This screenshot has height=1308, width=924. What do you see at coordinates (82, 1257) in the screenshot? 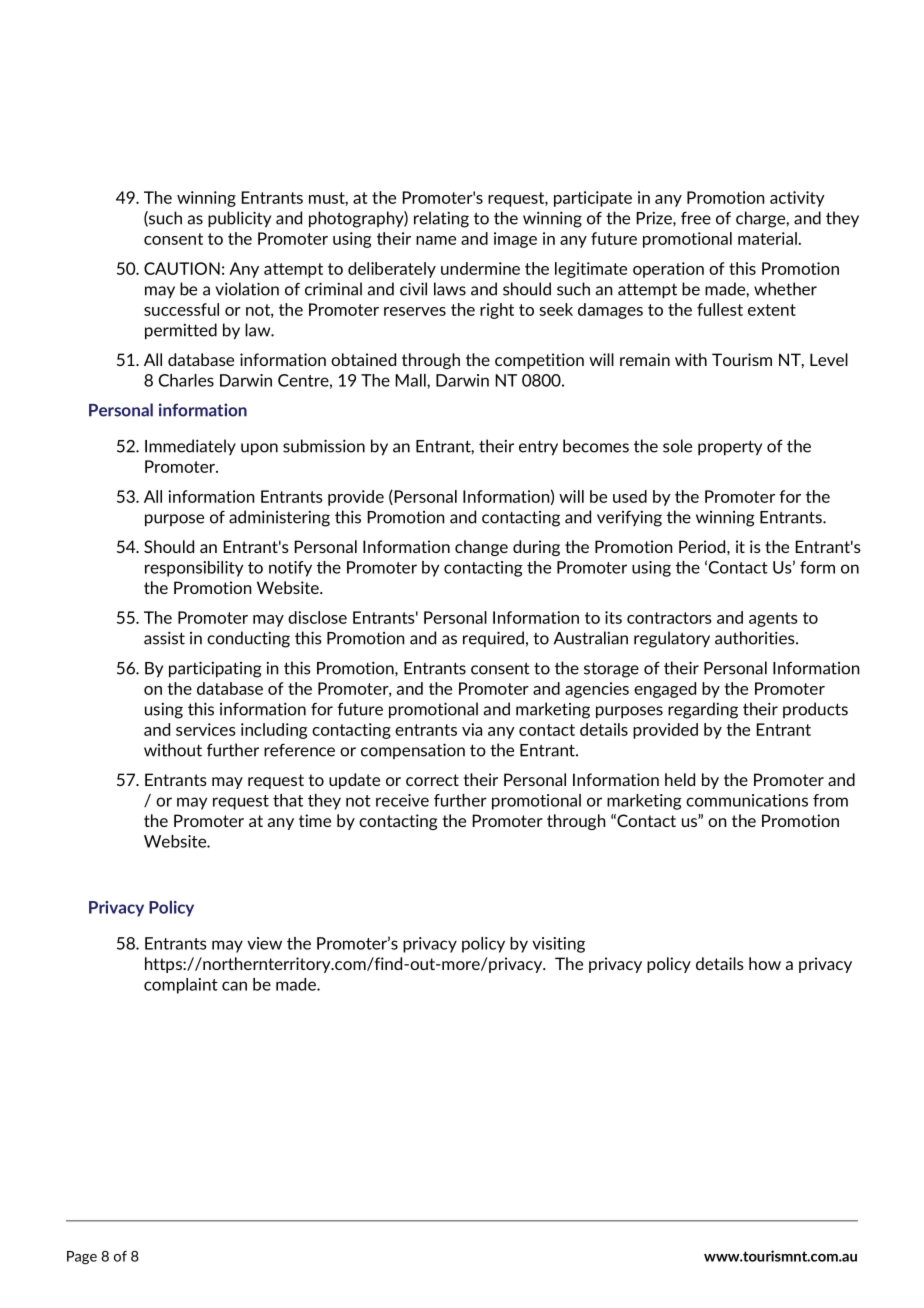
I see `Page` at bounding box center [82, 1257].
